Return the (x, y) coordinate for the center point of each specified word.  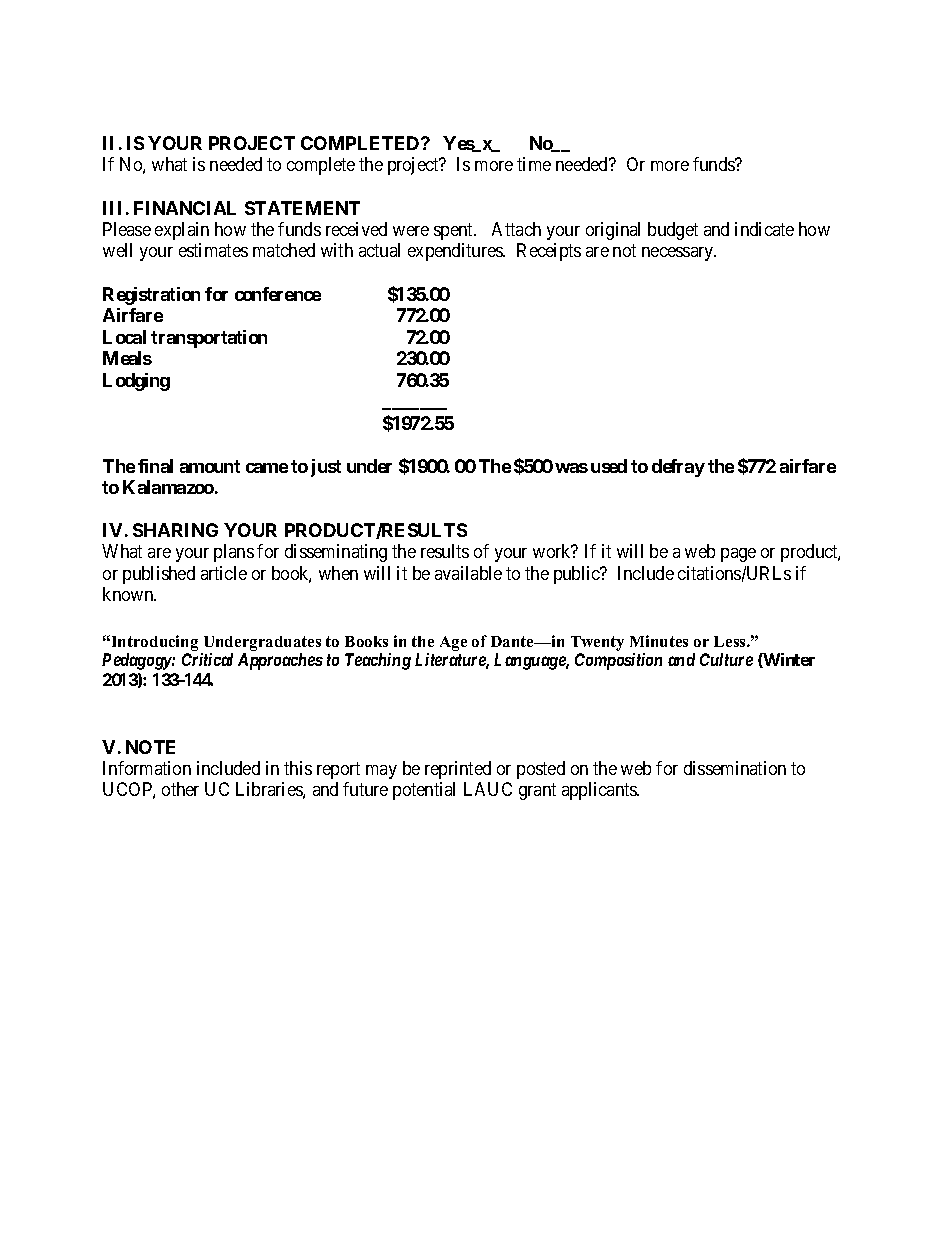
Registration (151, 296)
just (326, 468)
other (180, 789)
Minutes (659, 641)
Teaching (378, 661)
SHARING (175, 530)
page (738, 555)
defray (678, 468)
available (468, 573)
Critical (207, 659)
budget (673, 231)
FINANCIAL (185, 208)
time (534, 164)
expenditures (456, 252)
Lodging (136, 382)
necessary (679, 254)
